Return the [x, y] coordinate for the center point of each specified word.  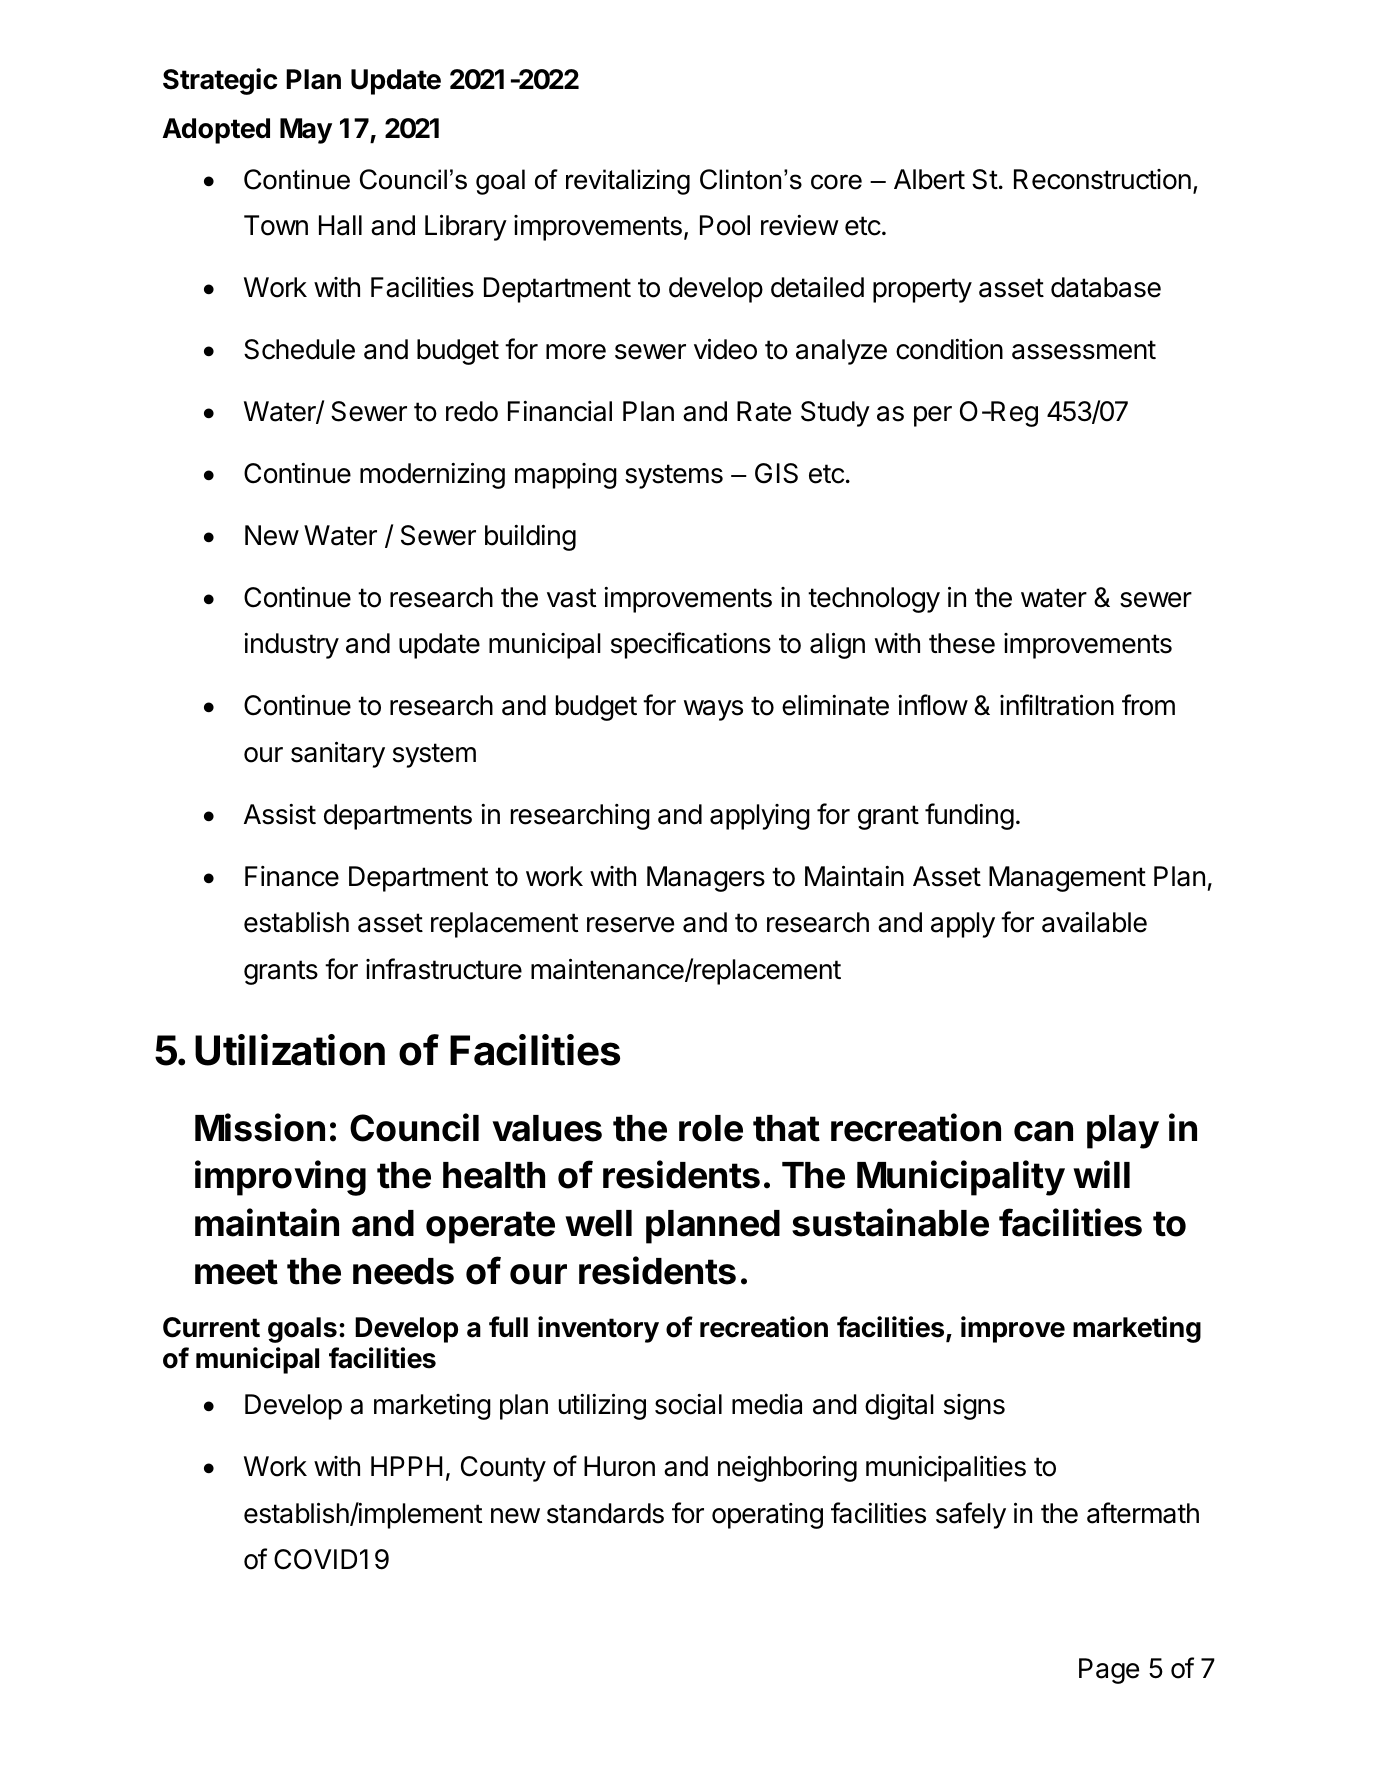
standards [605, 1513]
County [503, 1469]
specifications [691, 645]
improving [280, 1178]
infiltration [1057, 705]
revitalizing [628, 182]
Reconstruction [1102, 179]
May [306, 131]
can [1043, 1131]
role [711, 1128]
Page [1109, 1671]
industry [291, 646]
